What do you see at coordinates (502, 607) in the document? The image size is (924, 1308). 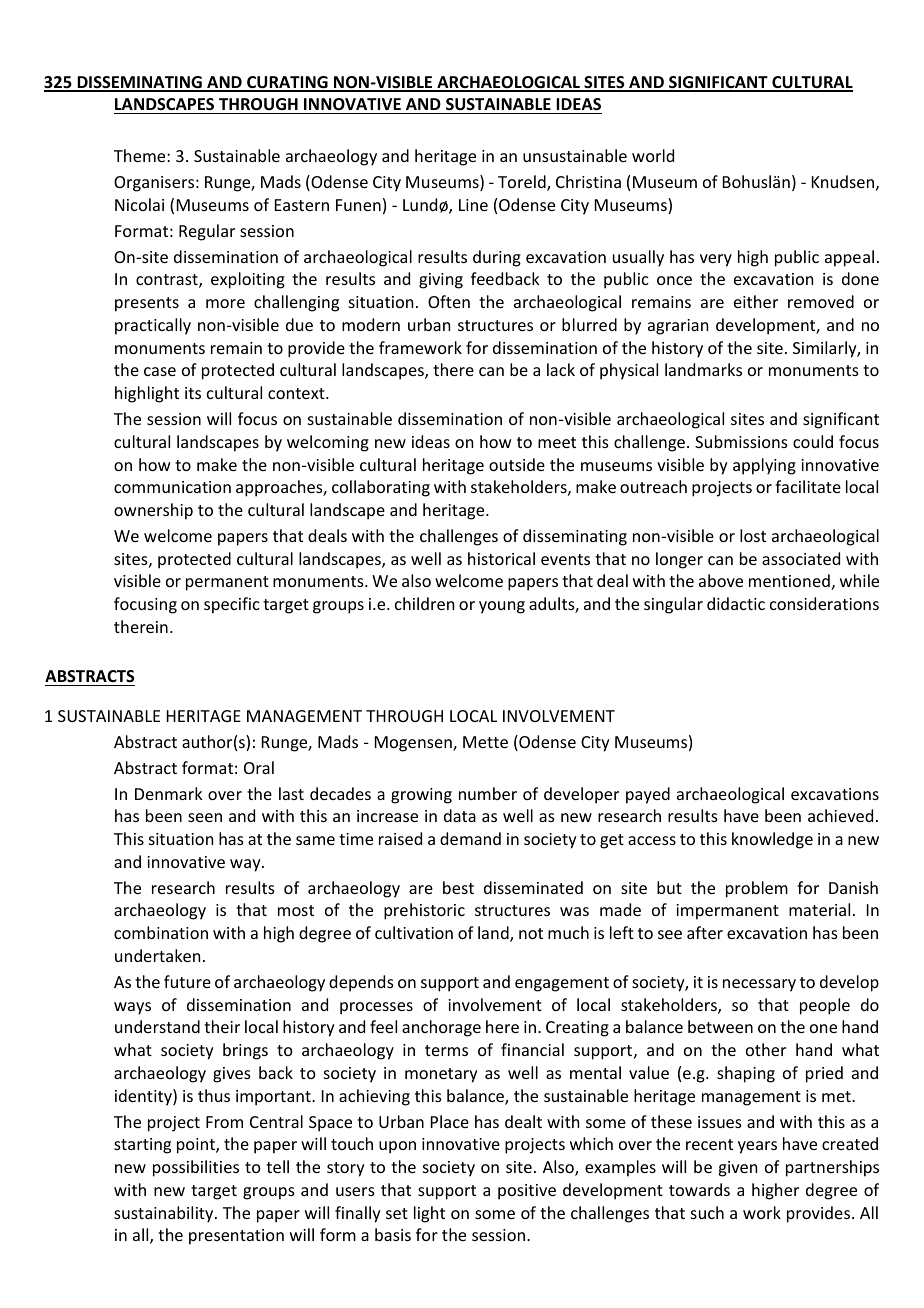 I see `young` at bounding box center [502, 607].
